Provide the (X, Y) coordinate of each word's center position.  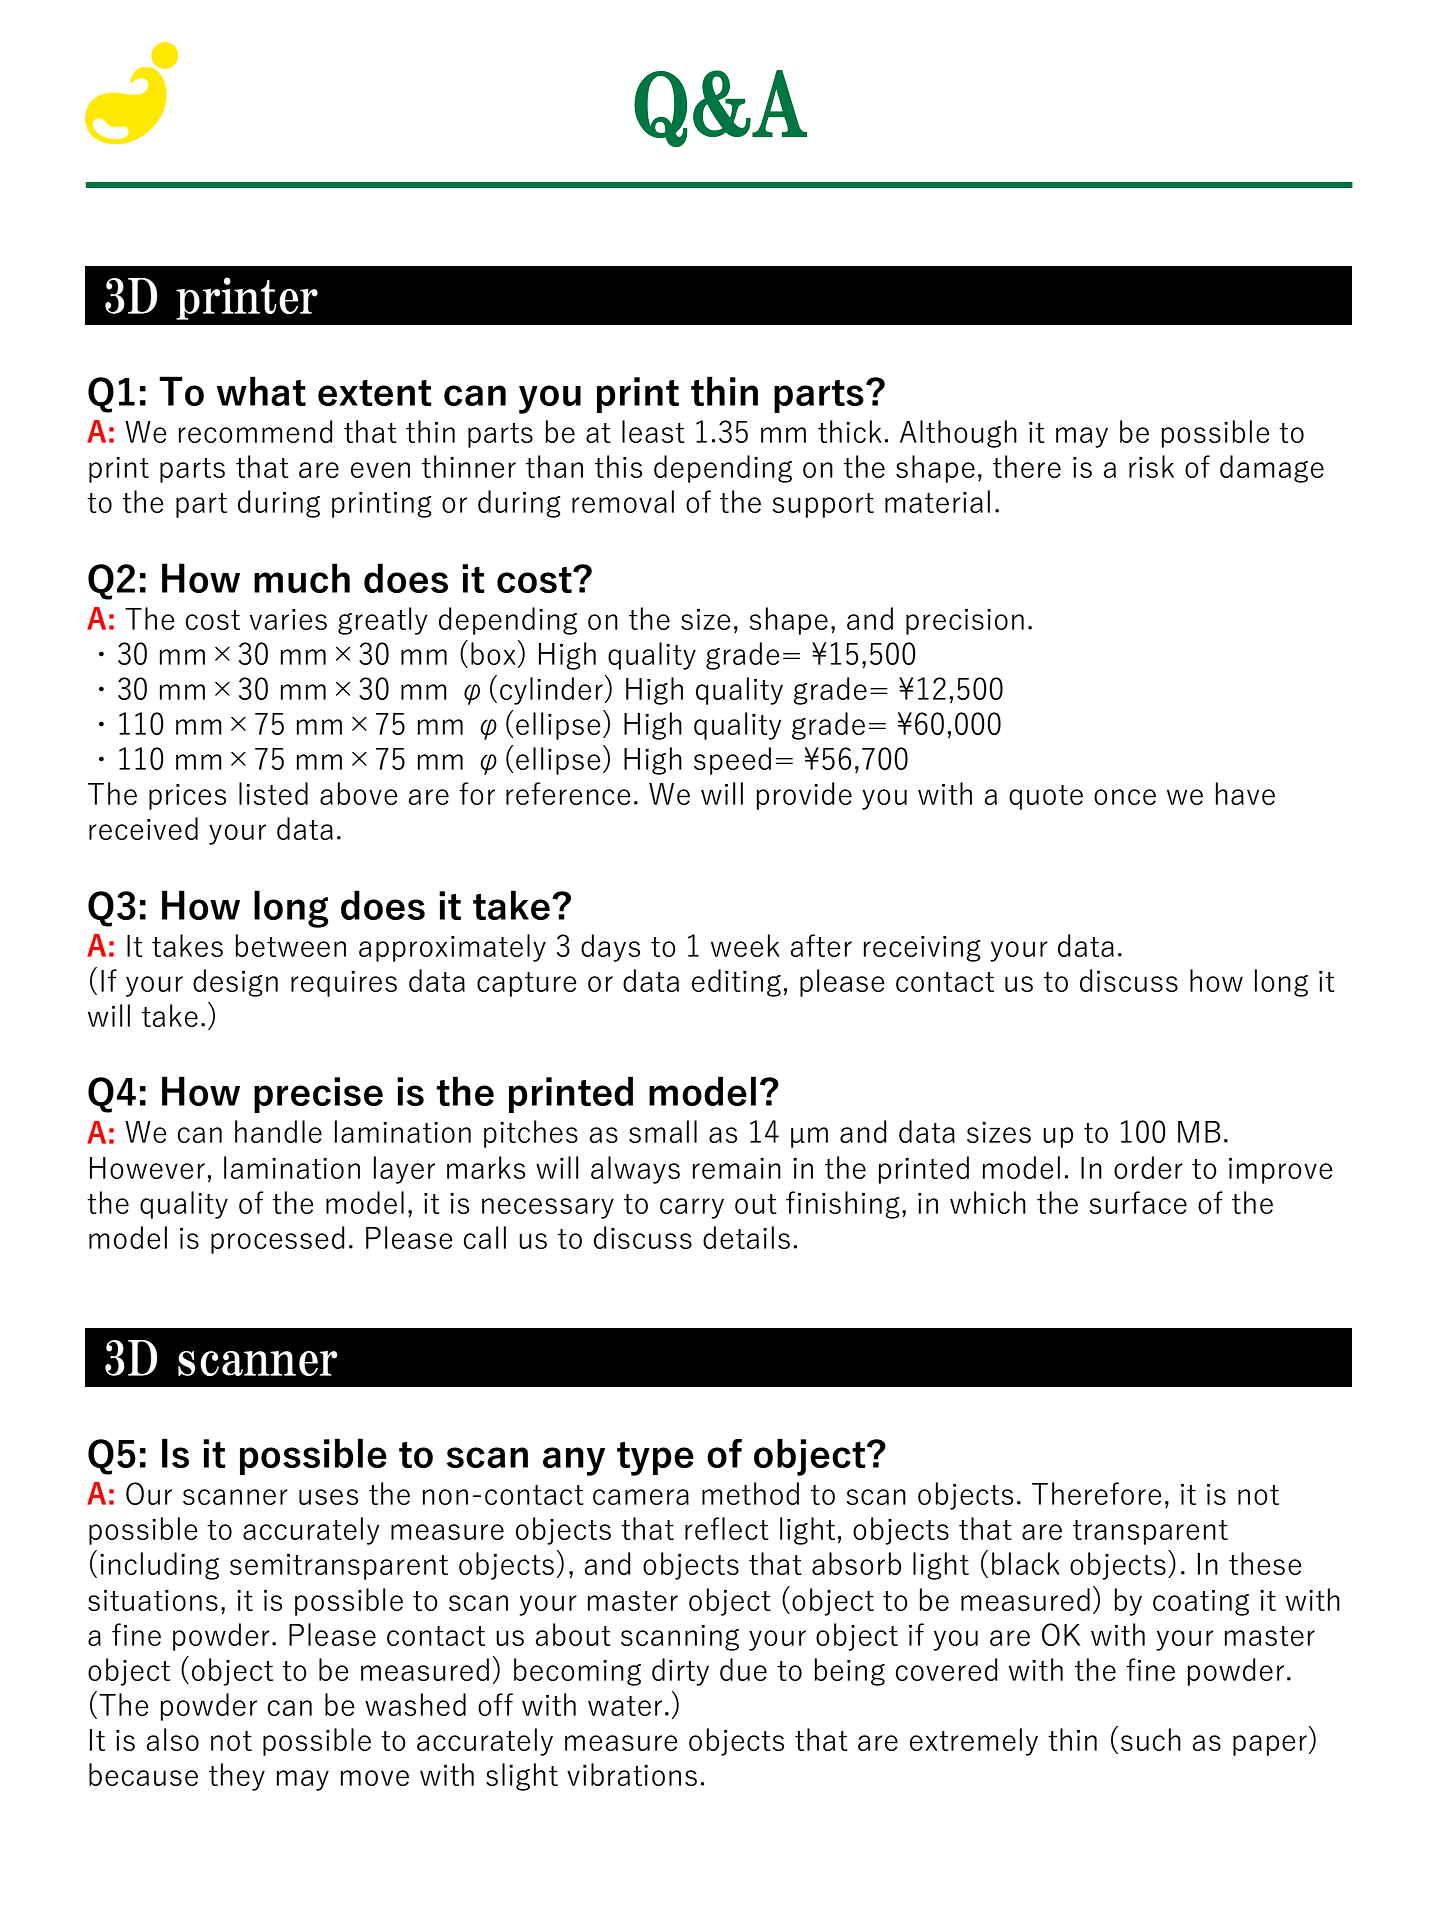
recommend (256, 431)
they (237, 1777)
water (625, 1706)
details (746, 1237)
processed (278, 1240)
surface (1138, 1202)
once (1125, 797)
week (745, 945)
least (653, 431)
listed (273, 793)
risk (1151, 466)
